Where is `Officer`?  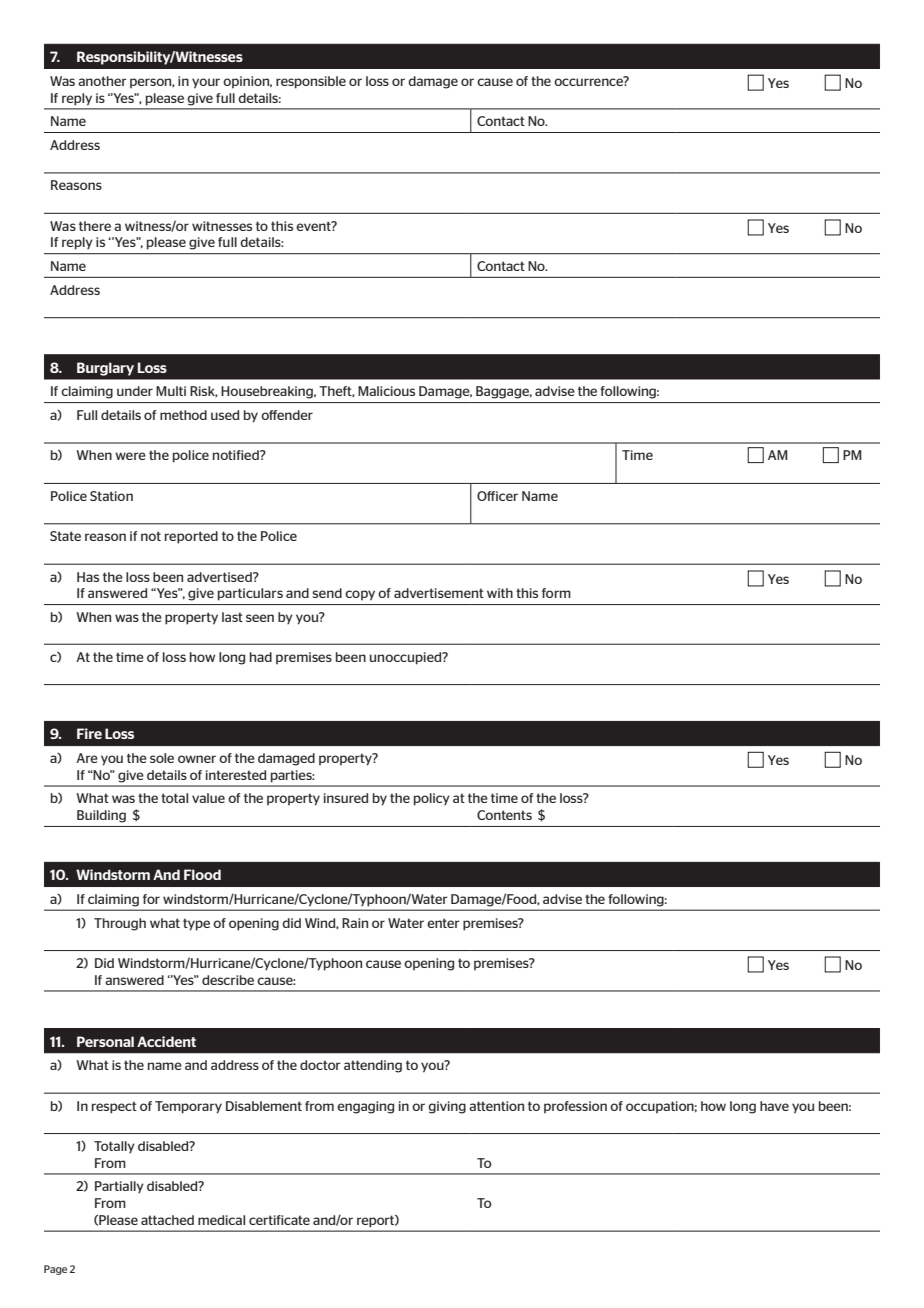
Officer is located at coordinates (497, 496).
